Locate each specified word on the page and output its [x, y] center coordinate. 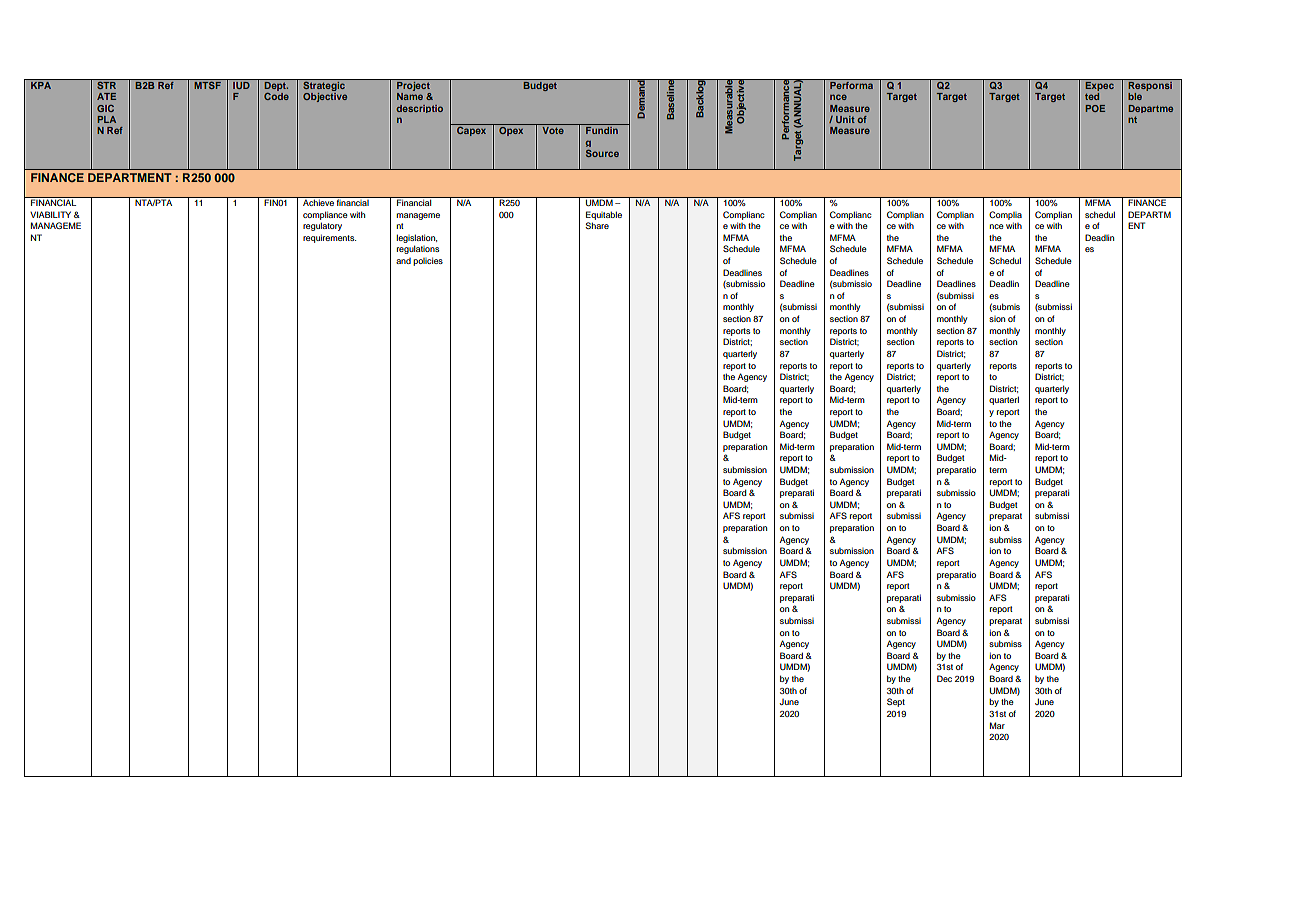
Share [597, 225]
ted [1092, 96]
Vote [553, 130]
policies [428, 261]
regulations [418, 249]
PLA [106, 119]
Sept [896, 702]
